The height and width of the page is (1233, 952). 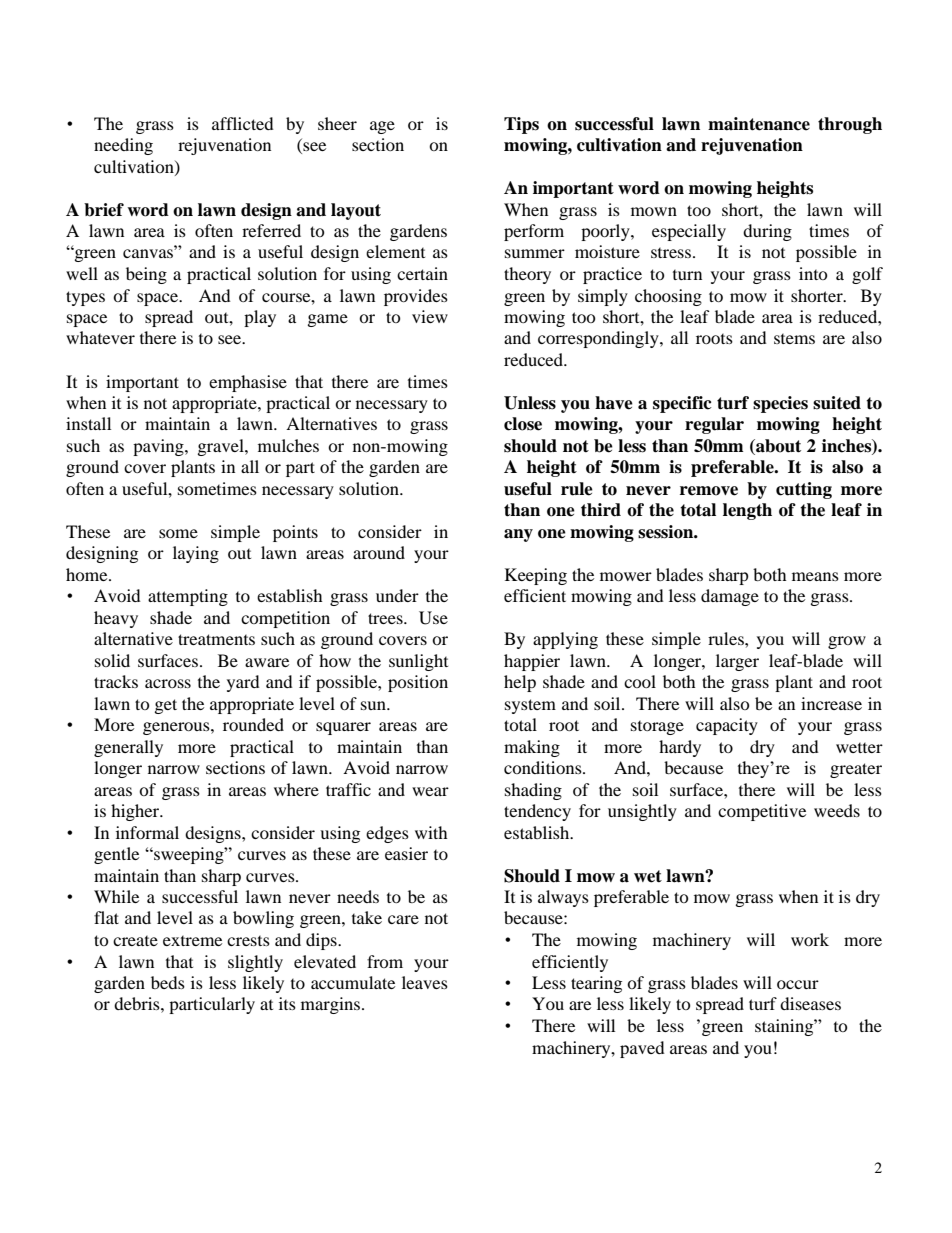 I want to click on leaves, so click(x=425, y=982).
